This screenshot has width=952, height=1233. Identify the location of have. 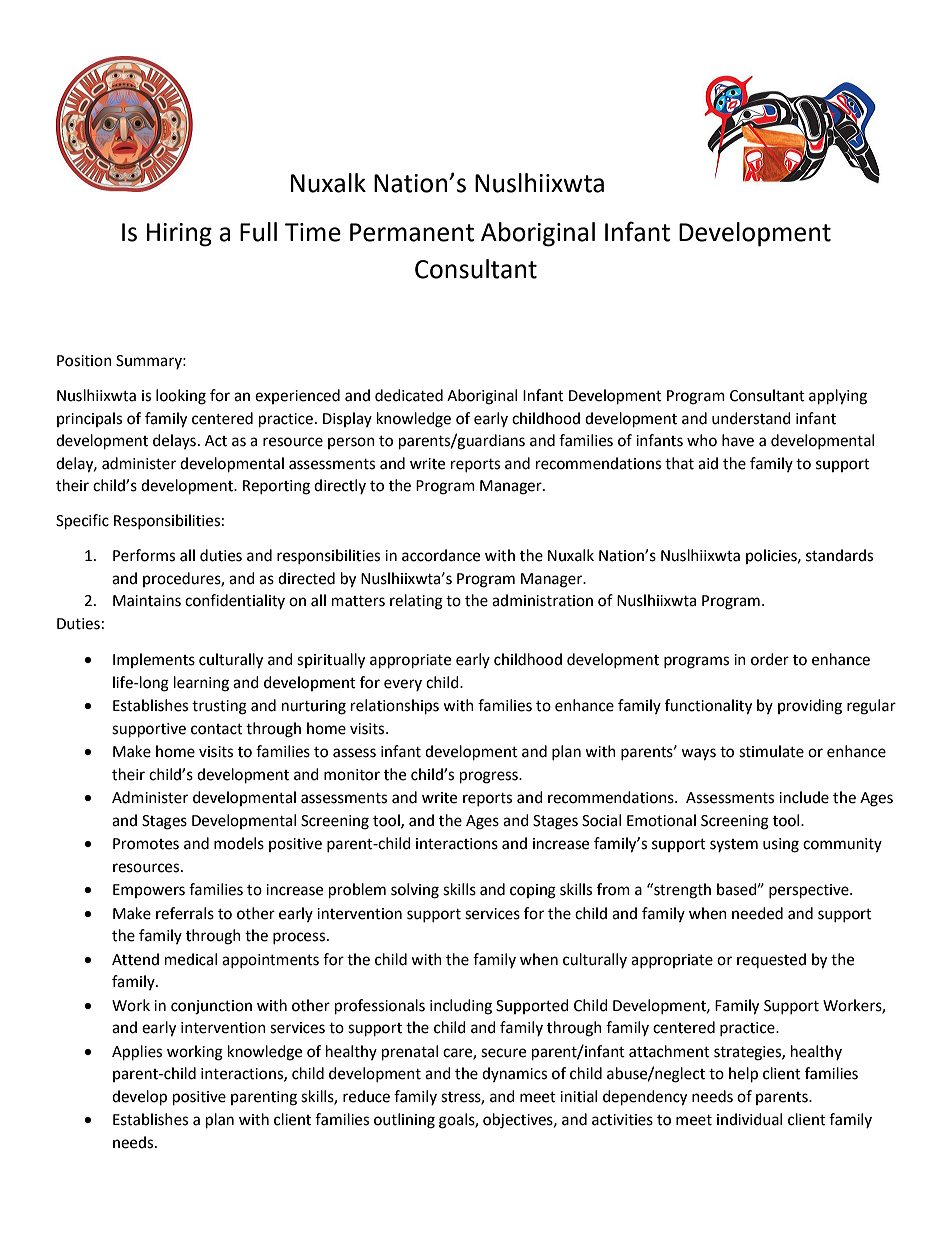
(738, 440).
